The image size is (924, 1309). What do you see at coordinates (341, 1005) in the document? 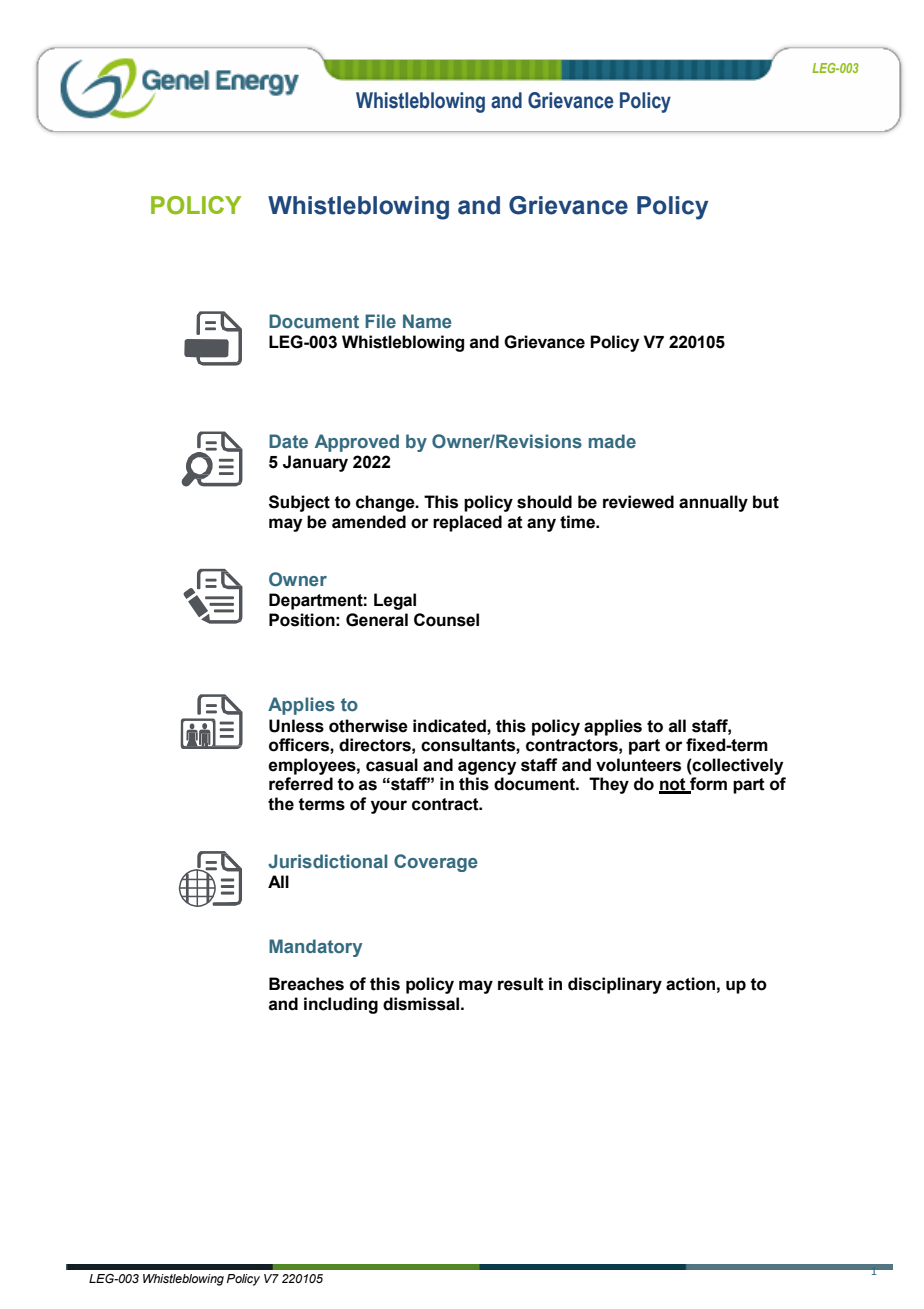
I see `including` at bounding box center [341, 1005].
